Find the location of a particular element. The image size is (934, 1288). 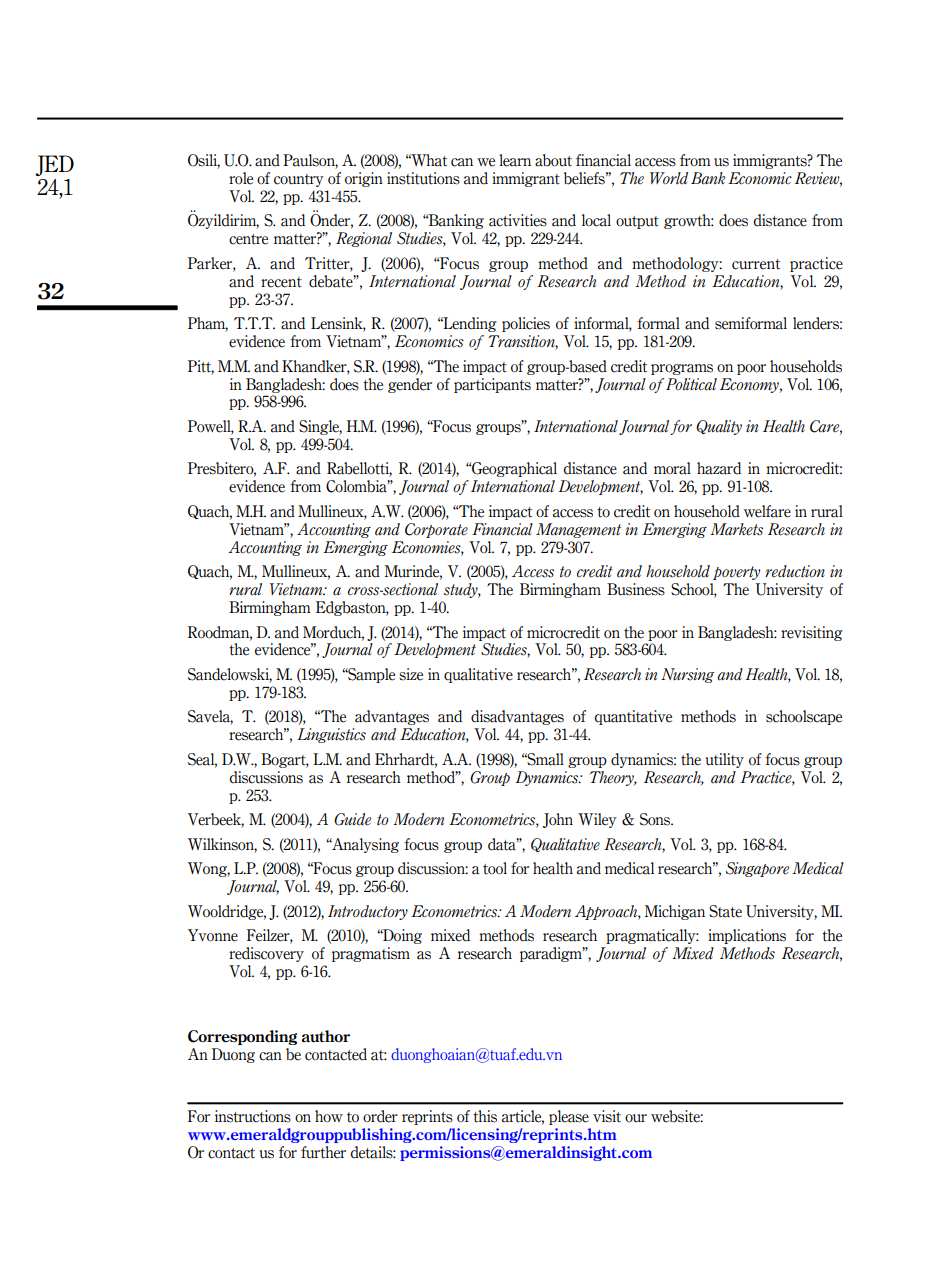

instructions is located at coordinates (253, 1116).
